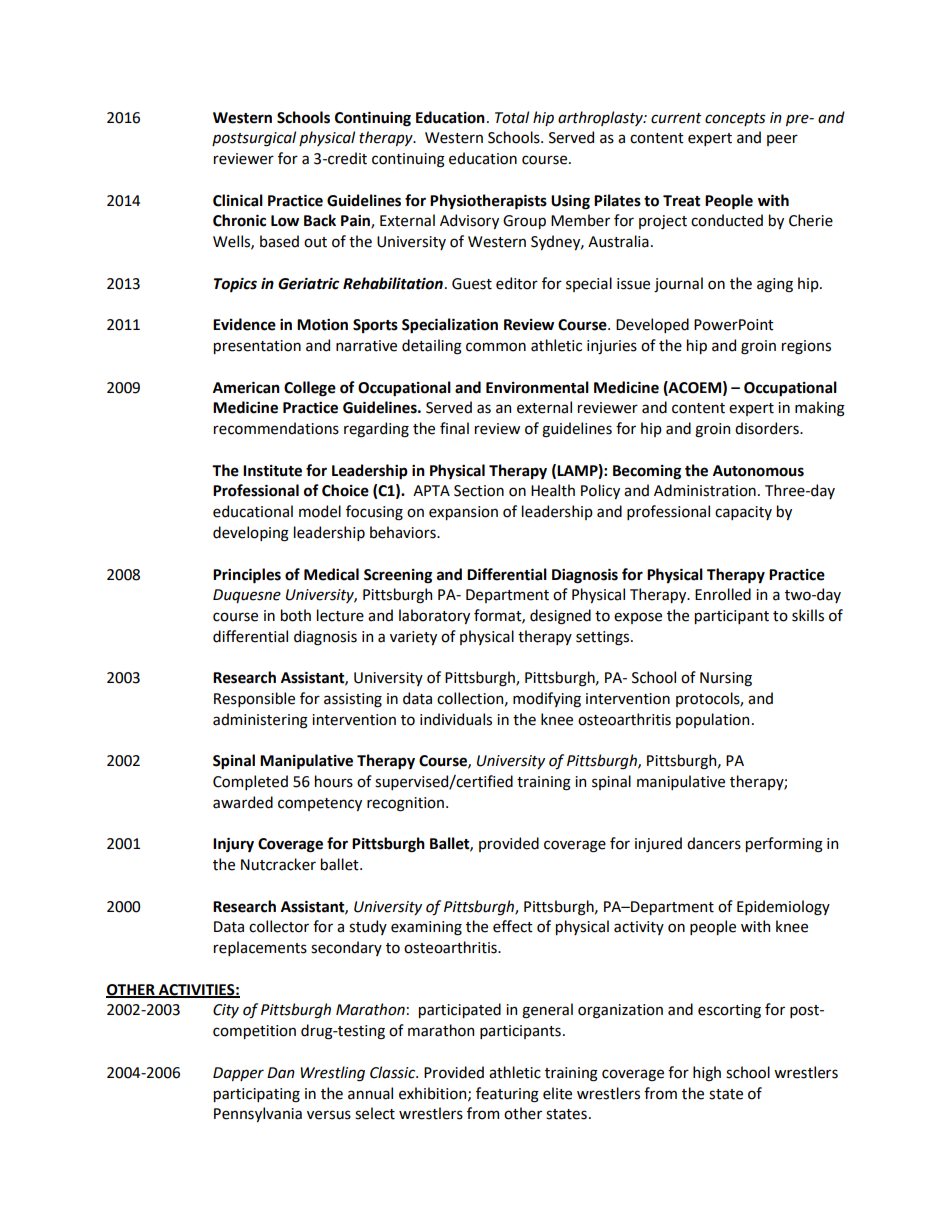  What do you see at coordinates (310, 389) in the document?
I see `College` at bounding box center [310, 389].
